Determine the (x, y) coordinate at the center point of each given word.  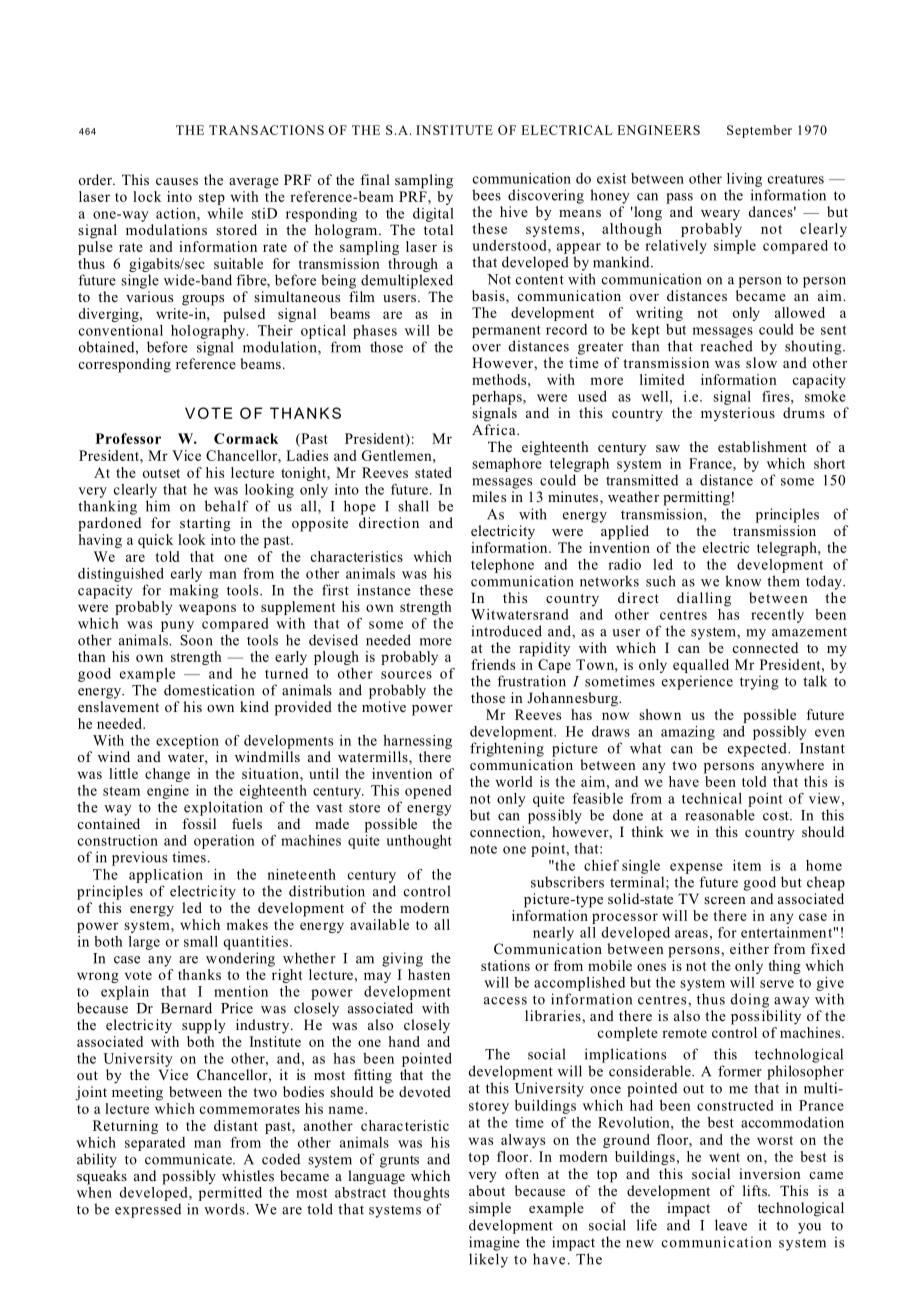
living (744, 180)
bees (486, 195)
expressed (148, 1210)
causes (177, 181)
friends (493, 664)
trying (759, 682)
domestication (209, 690)
